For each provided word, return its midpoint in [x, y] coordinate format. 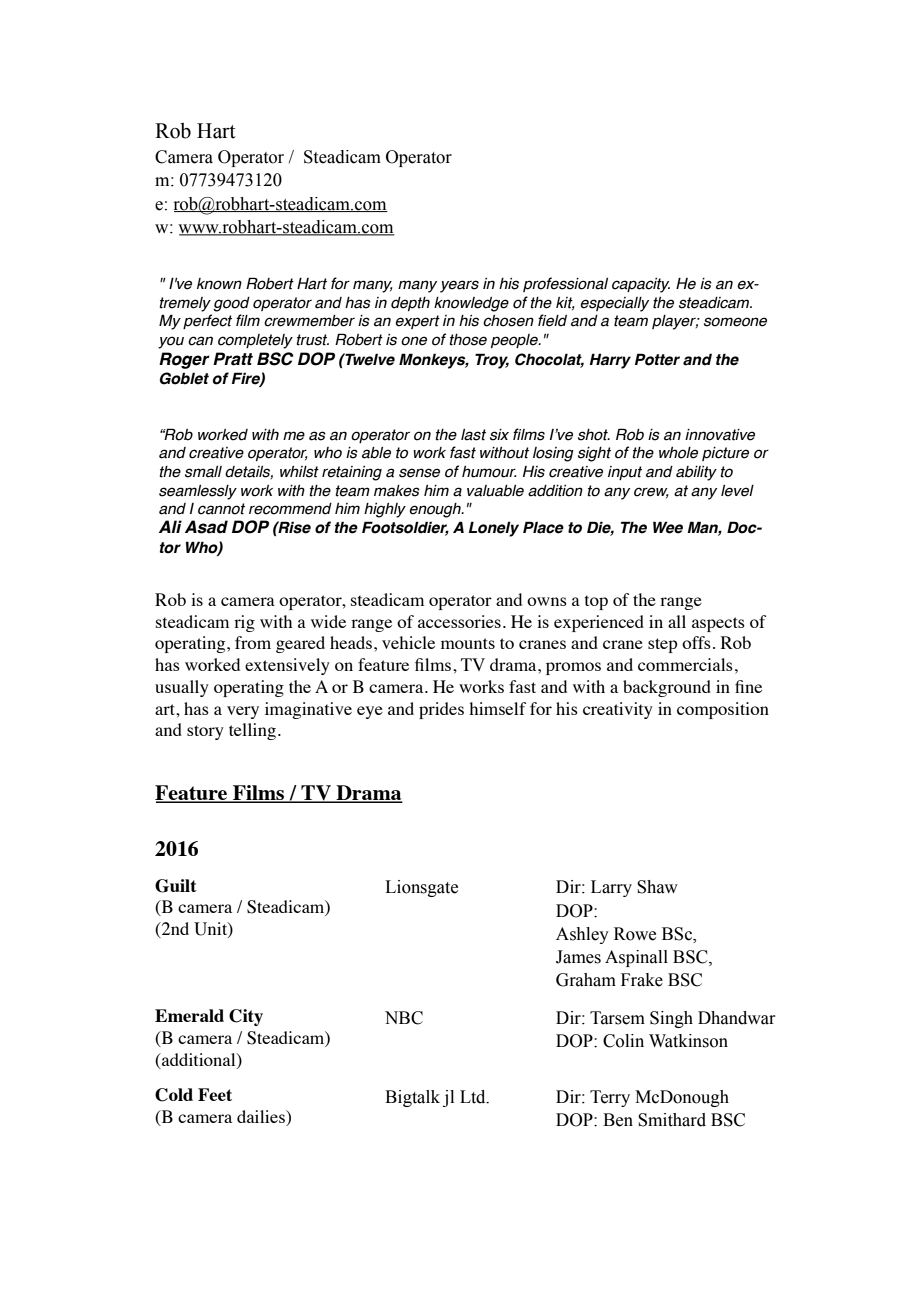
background [667, 688]
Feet [215, 1094]
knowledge [471, 304]
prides [441, 710]
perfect [207, 321]
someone [735, 322]
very [243, 712]
